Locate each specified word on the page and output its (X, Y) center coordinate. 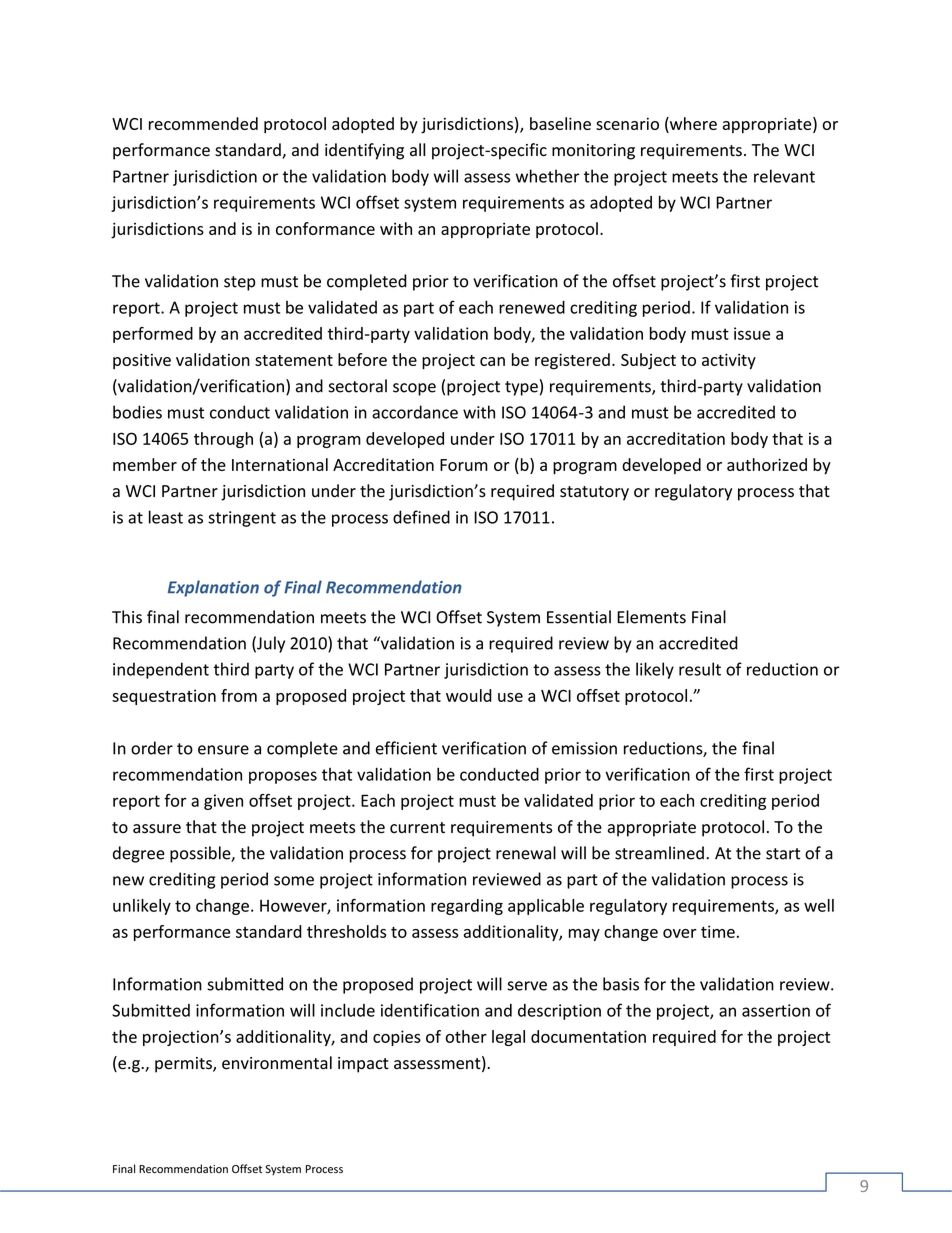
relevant (784, 176)
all (417, 150)
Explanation (213, 588)
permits (184, 1065)
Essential (579, 617)
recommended (203, 123)
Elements (651, 617)
